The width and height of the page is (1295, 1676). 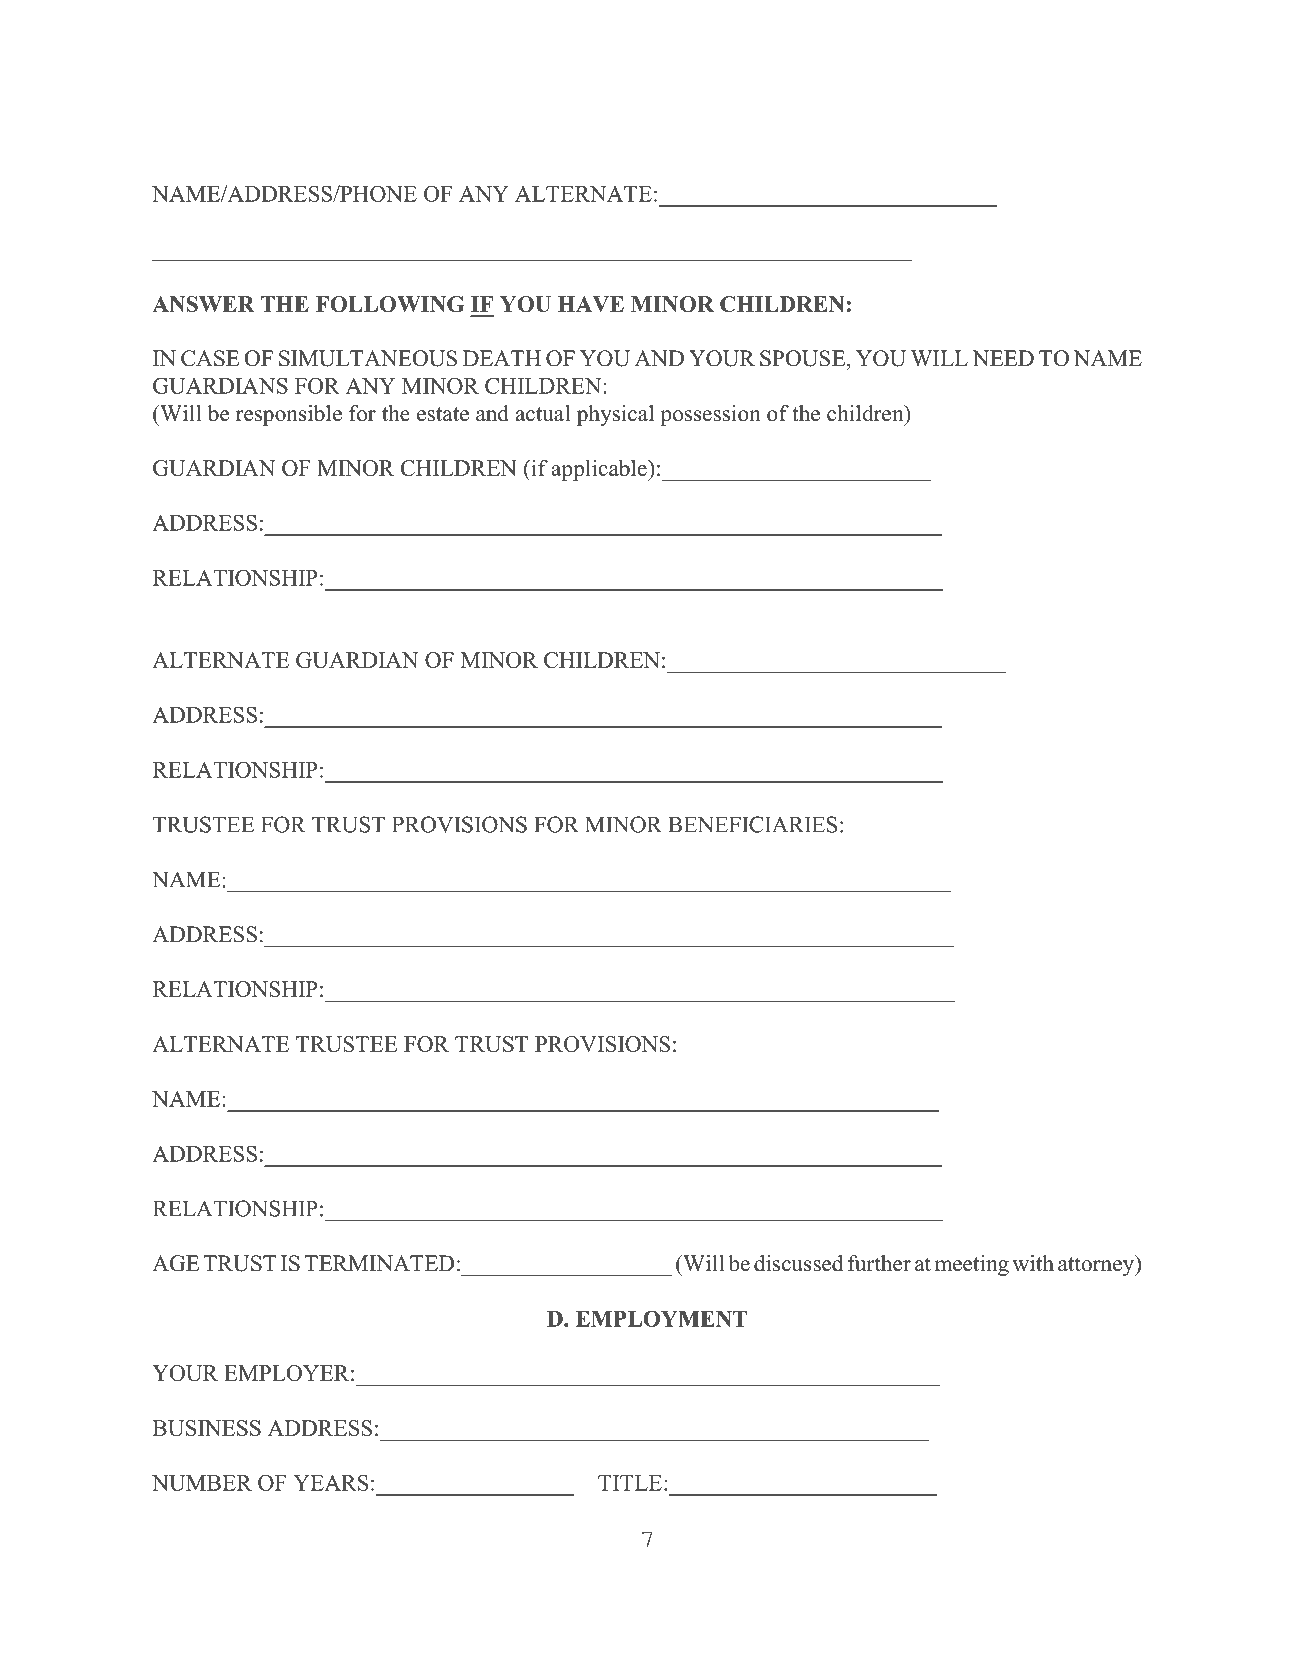 I want to click on attorney, so click(x=1097, y=1265).
